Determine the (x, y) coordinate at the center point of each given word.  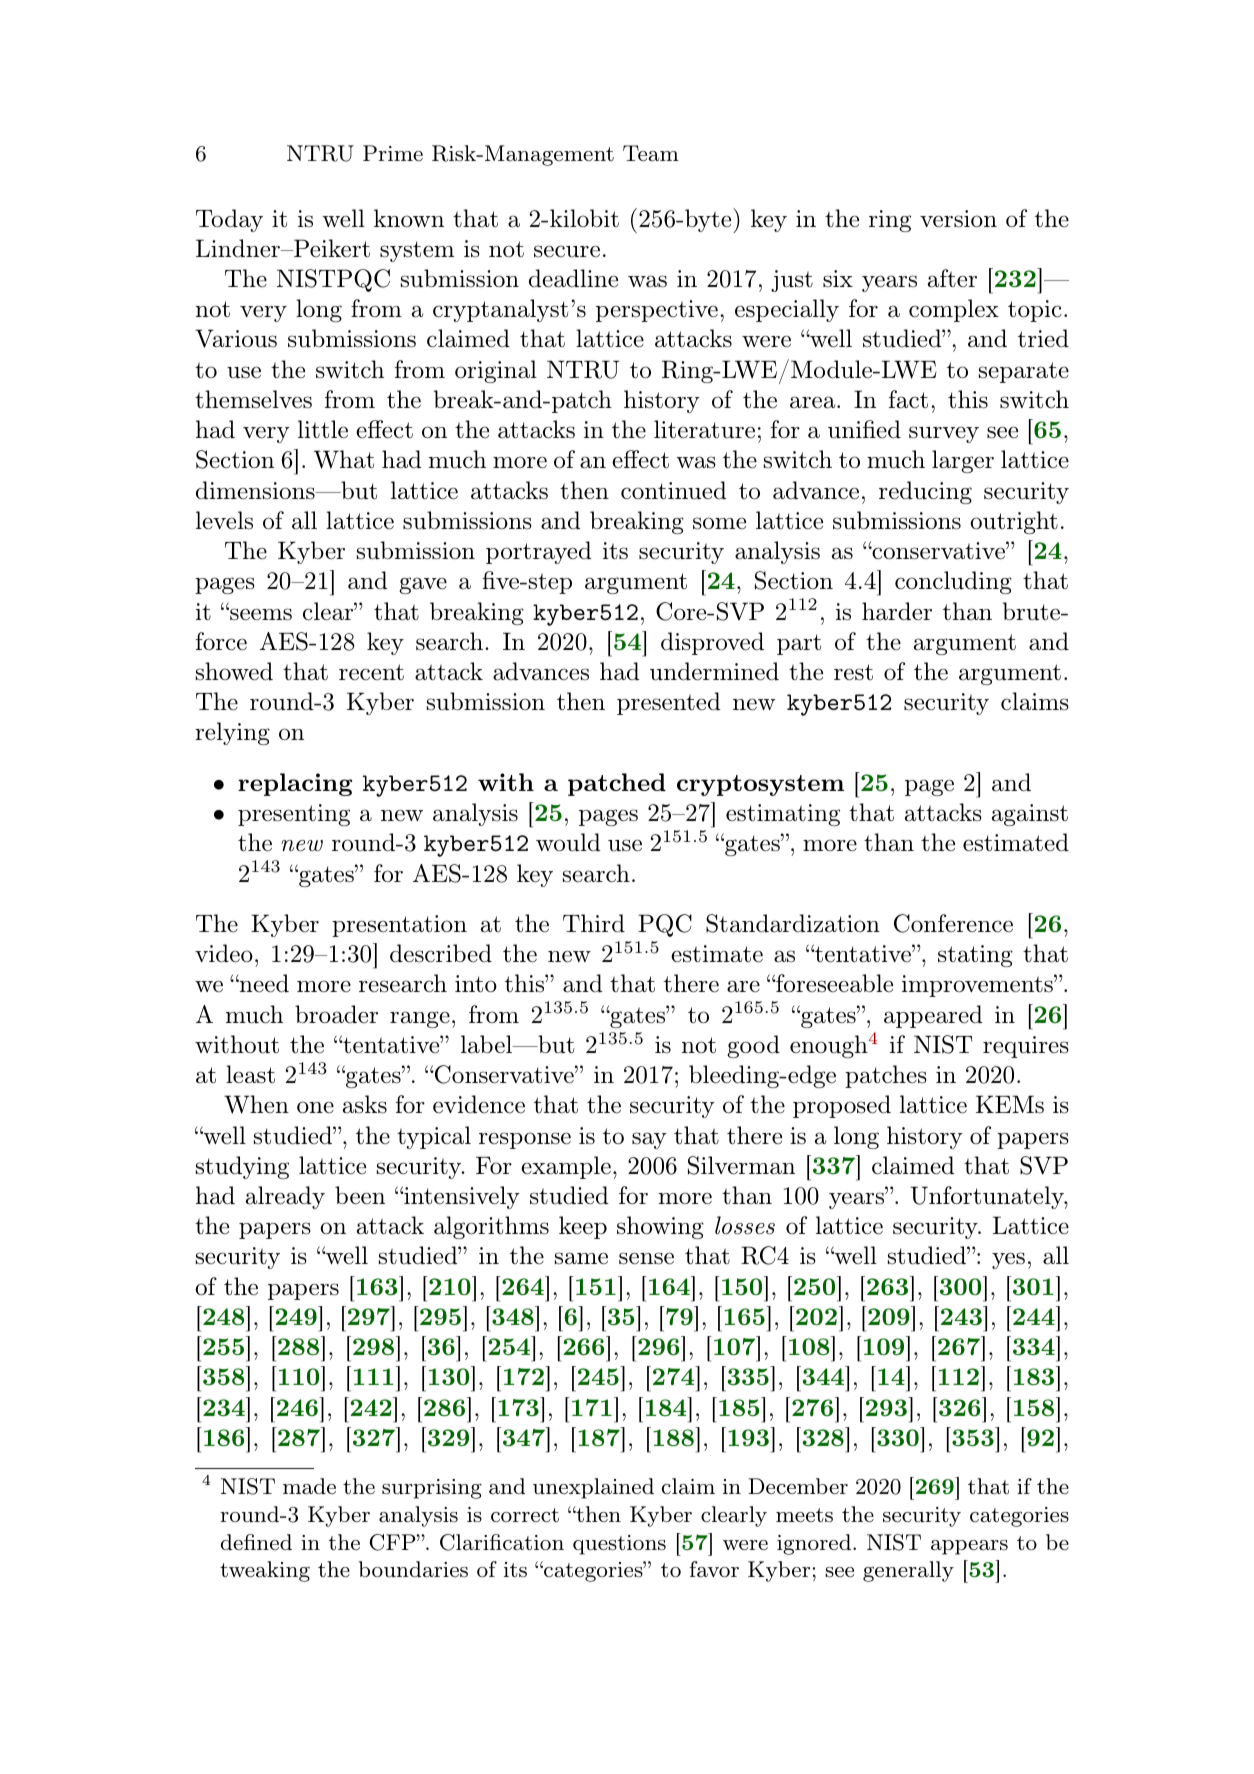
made (309, 1486)
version (958, 219)
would (568, 842)
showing (660, 1227)
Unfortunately (987, 1197)
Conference (953, 923)
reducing (925, 492)
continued (674, 490)
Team (651, 153)
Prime (393, 153)
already (285, 1197)
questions (619, 1545)
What (344, 459)
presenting (294, 815)
